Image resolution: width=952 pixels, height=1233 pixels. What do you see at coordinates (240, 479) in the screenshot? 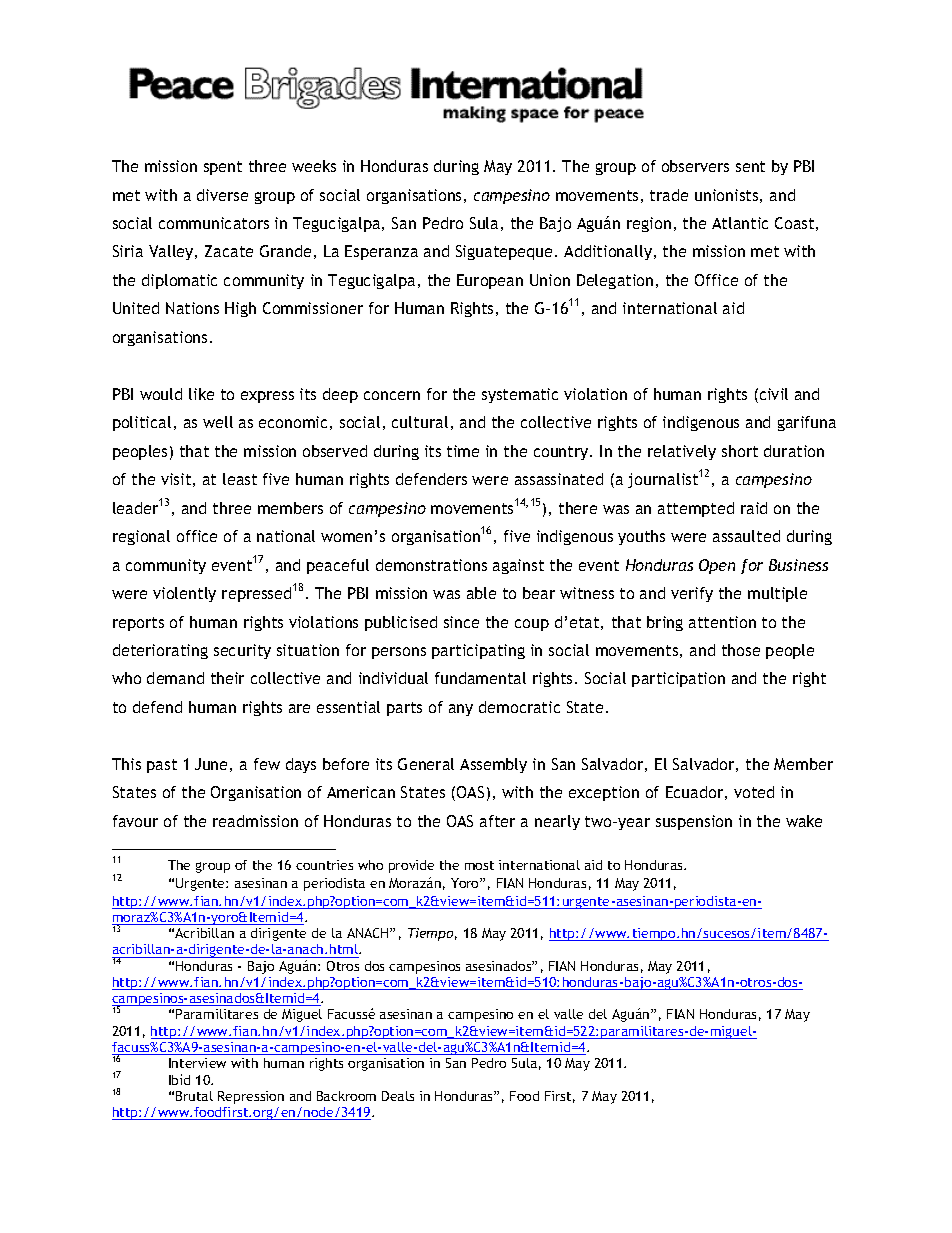
I see `least` at bounding box center [240, 479].
